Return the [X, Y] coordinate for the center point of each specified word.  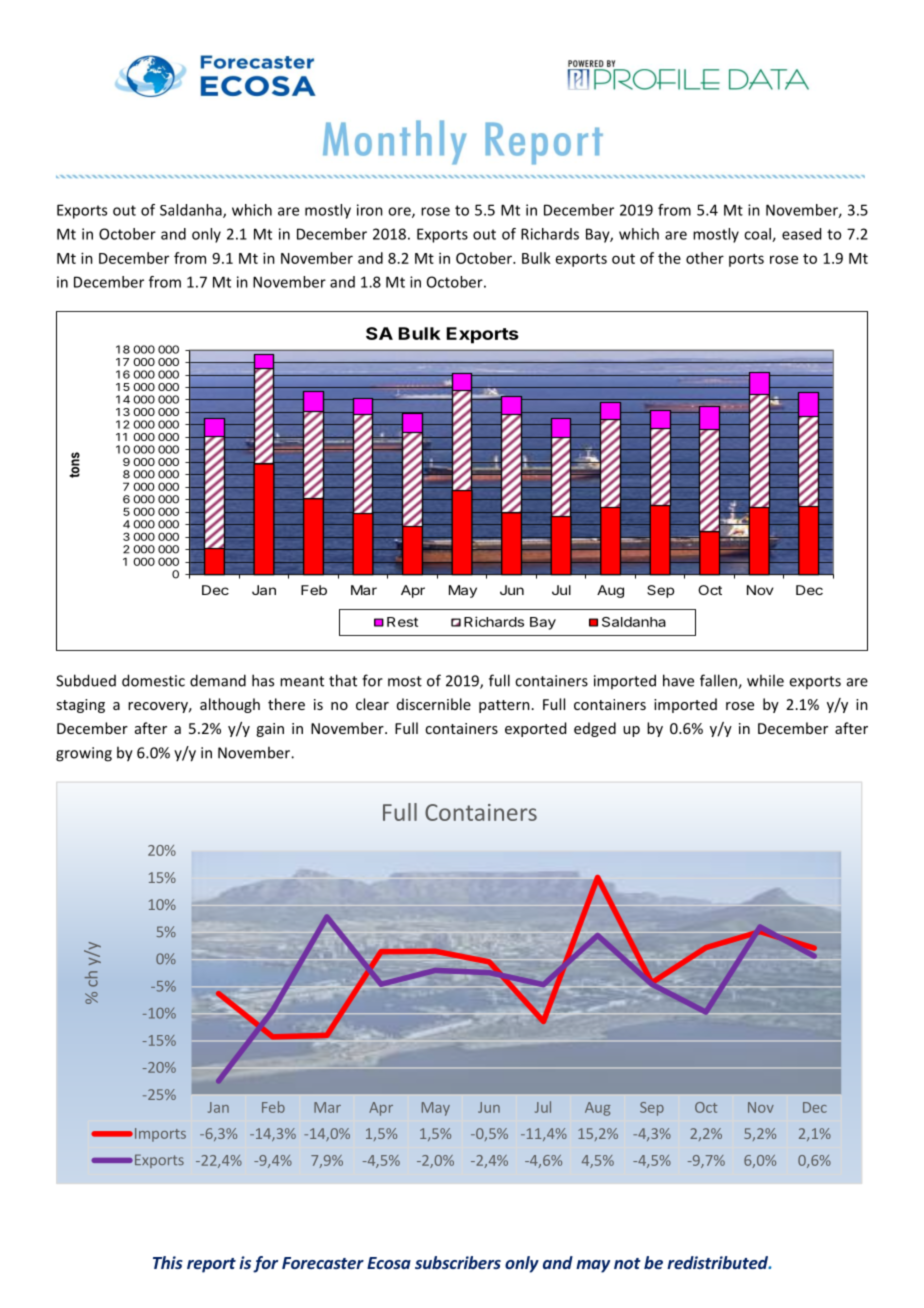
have [678, 680]
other [705, 258]
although [230, 705]
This [168, 1262]
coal [758, 235]
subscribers [458, 1262]
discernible [434, 704]
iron [370, 210]
